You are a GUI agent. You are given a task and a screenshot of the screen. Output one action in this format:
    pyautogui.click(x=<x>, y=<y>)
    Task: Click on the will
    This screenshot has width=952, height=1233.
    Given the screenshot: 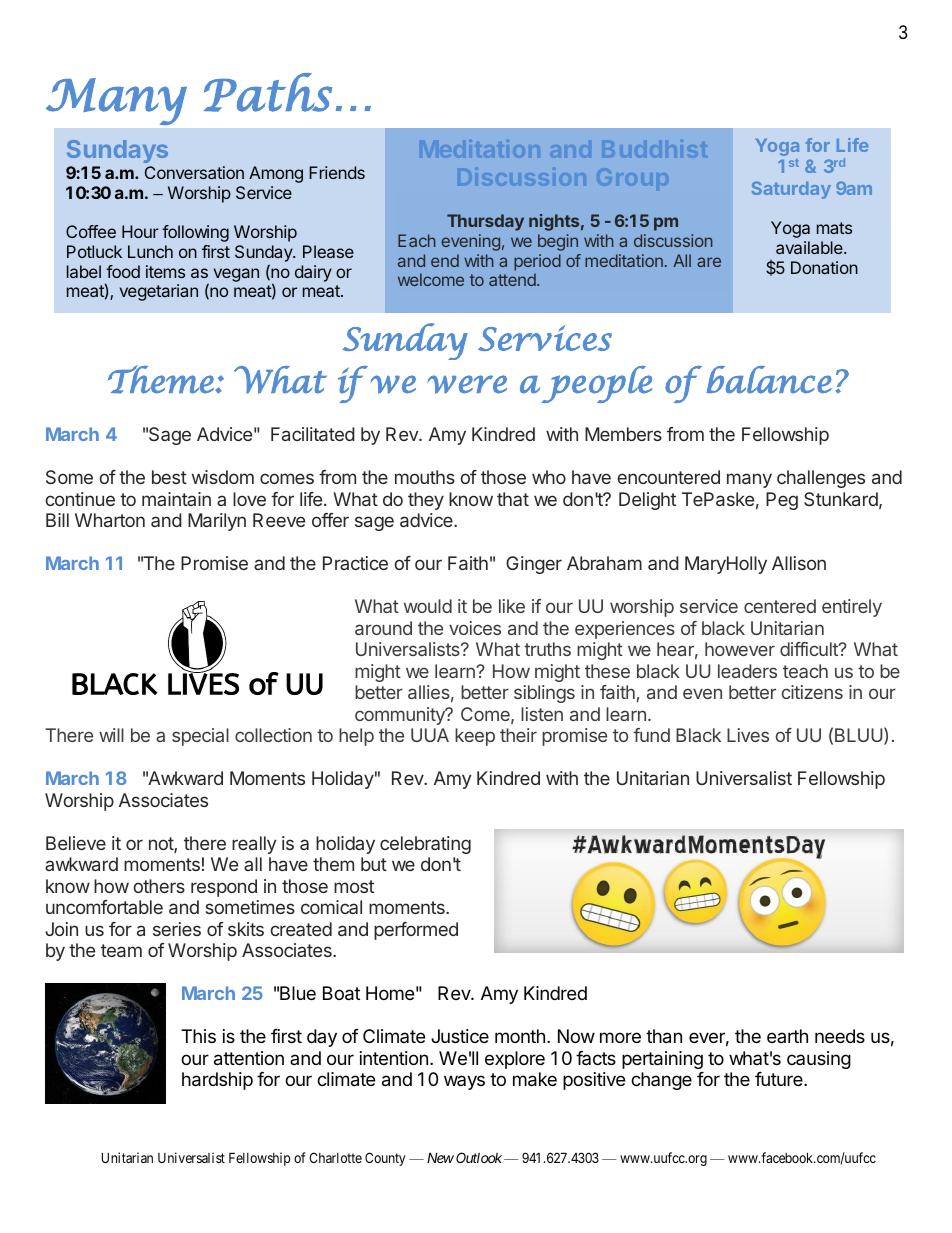 What is the action you would take?
    pyautogui.click(x=111, y=735)
